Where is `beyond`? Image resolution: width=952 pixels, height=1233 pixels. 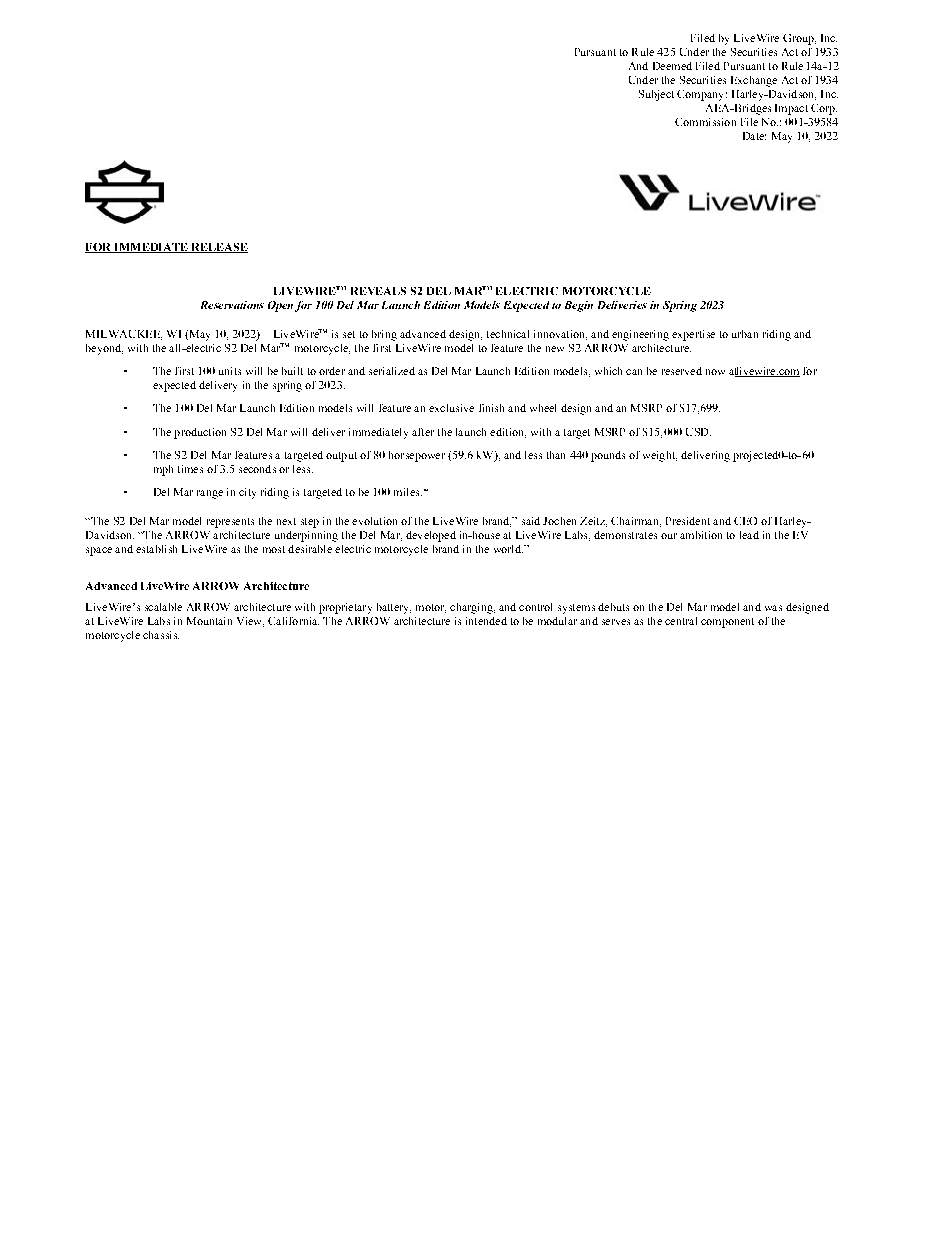 beyond is located at coordinates (104, 349).
